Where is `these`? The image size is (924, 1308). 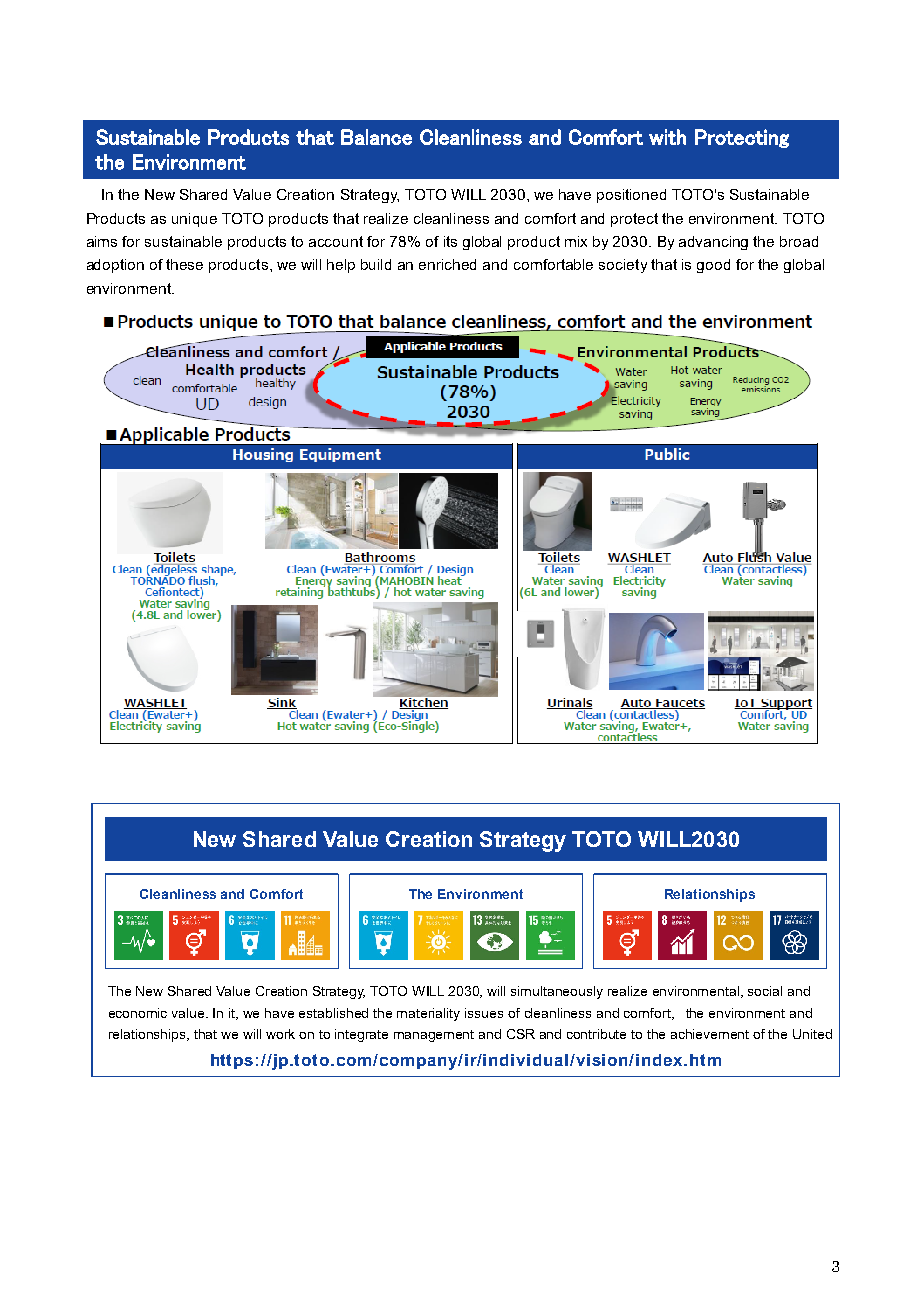
these is located at coordinates (184, 264).
